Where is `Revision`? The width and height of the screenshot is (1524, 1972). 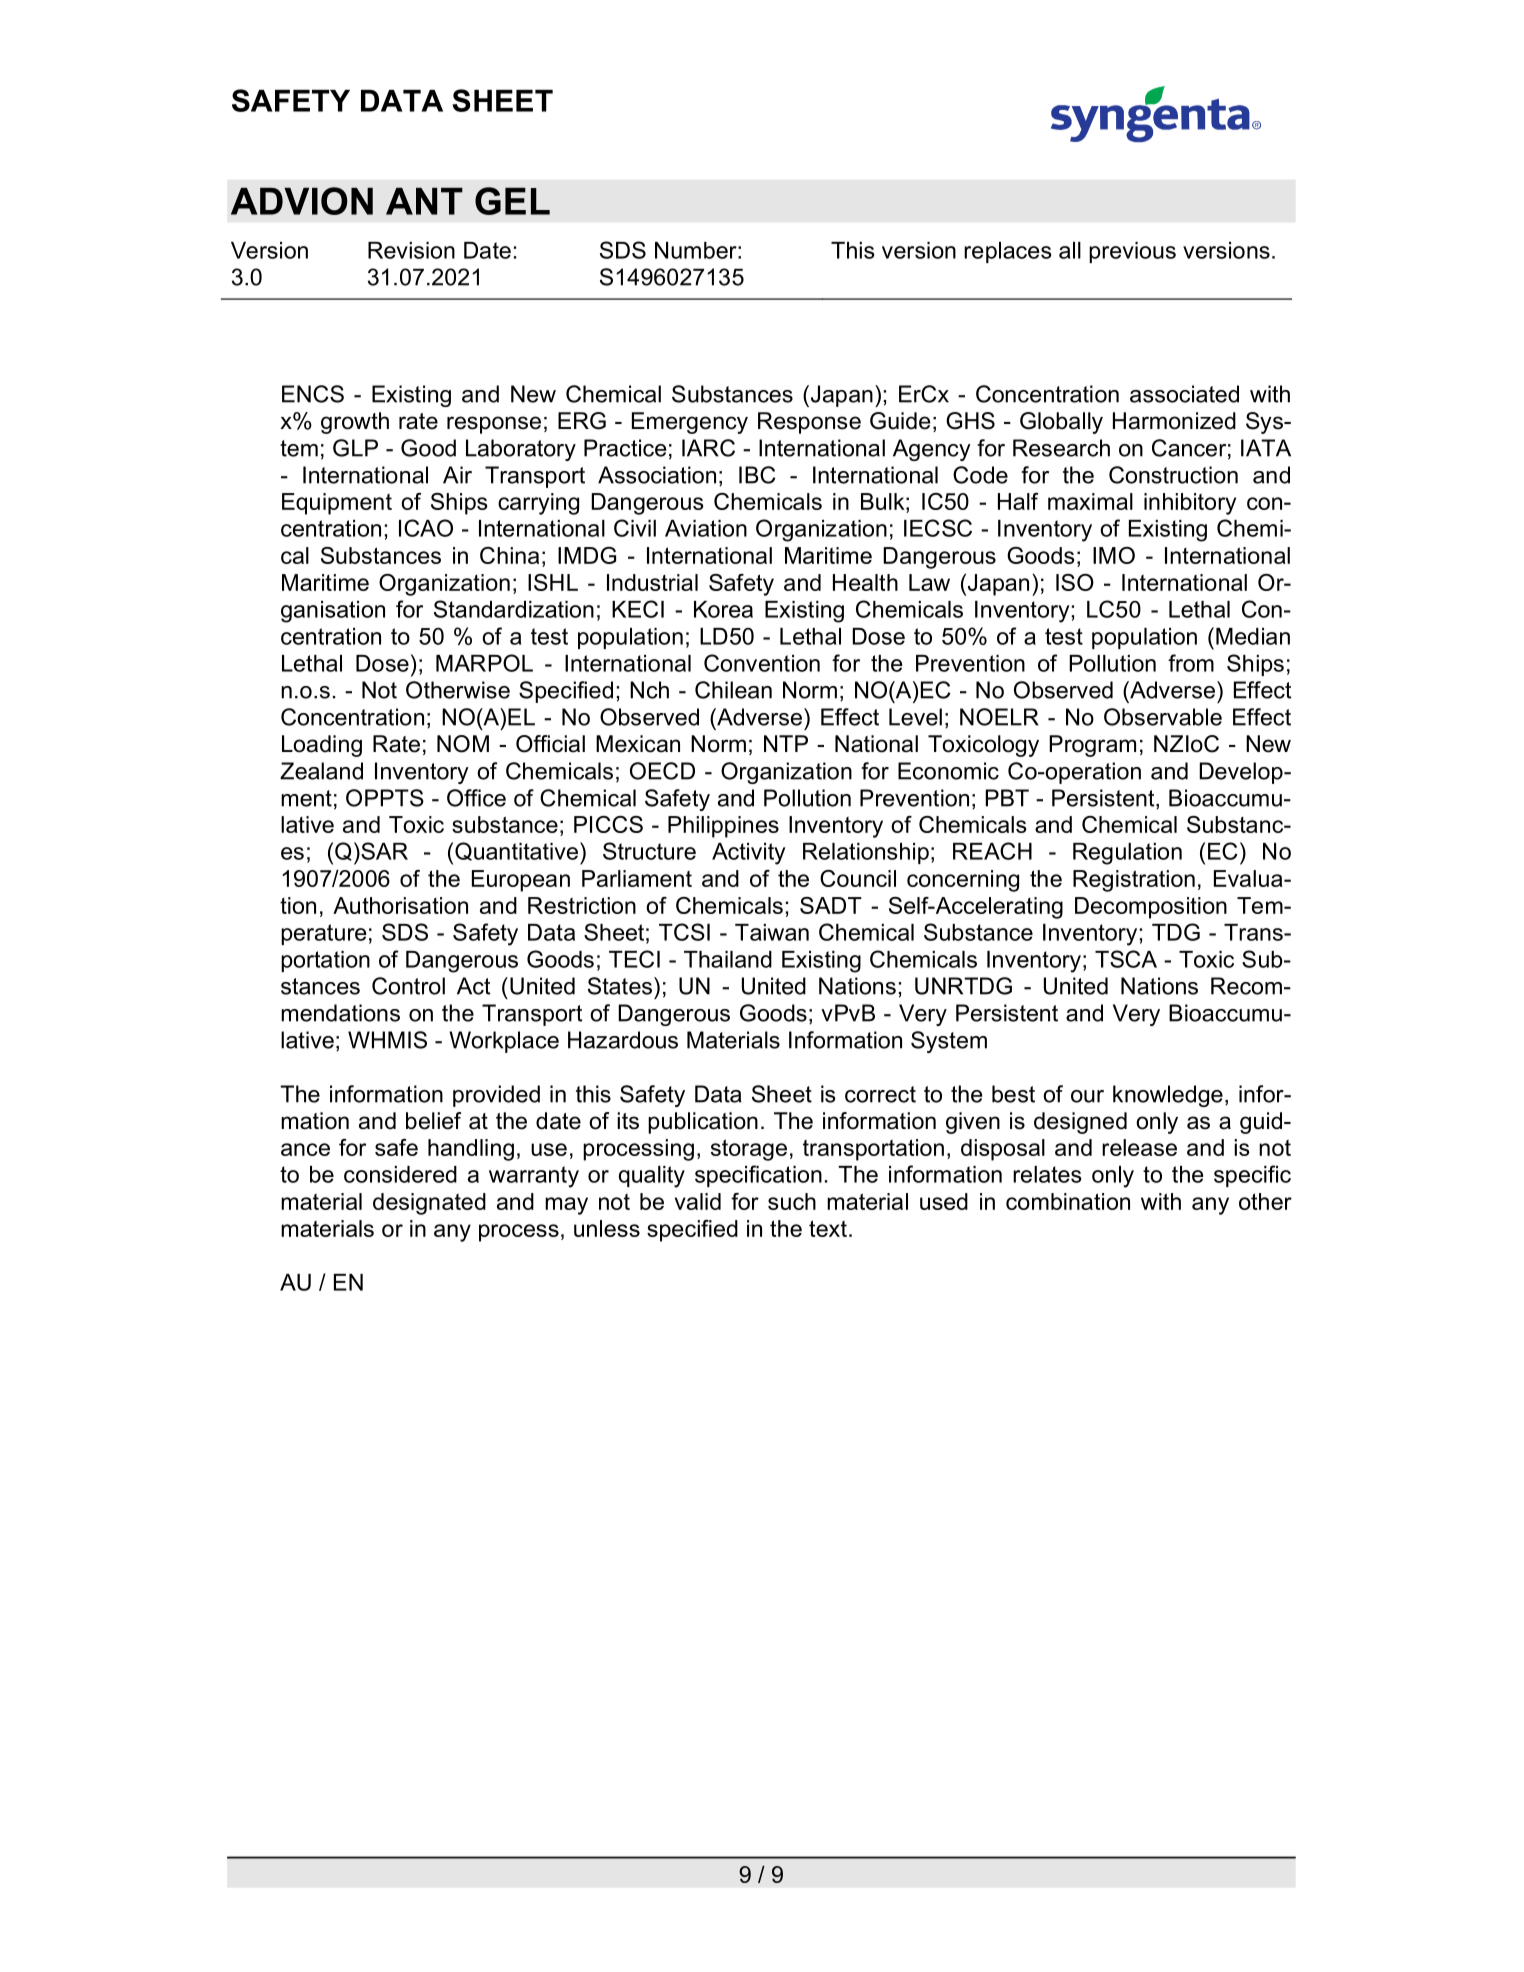 Revision is located at coordinates (411, 250).
